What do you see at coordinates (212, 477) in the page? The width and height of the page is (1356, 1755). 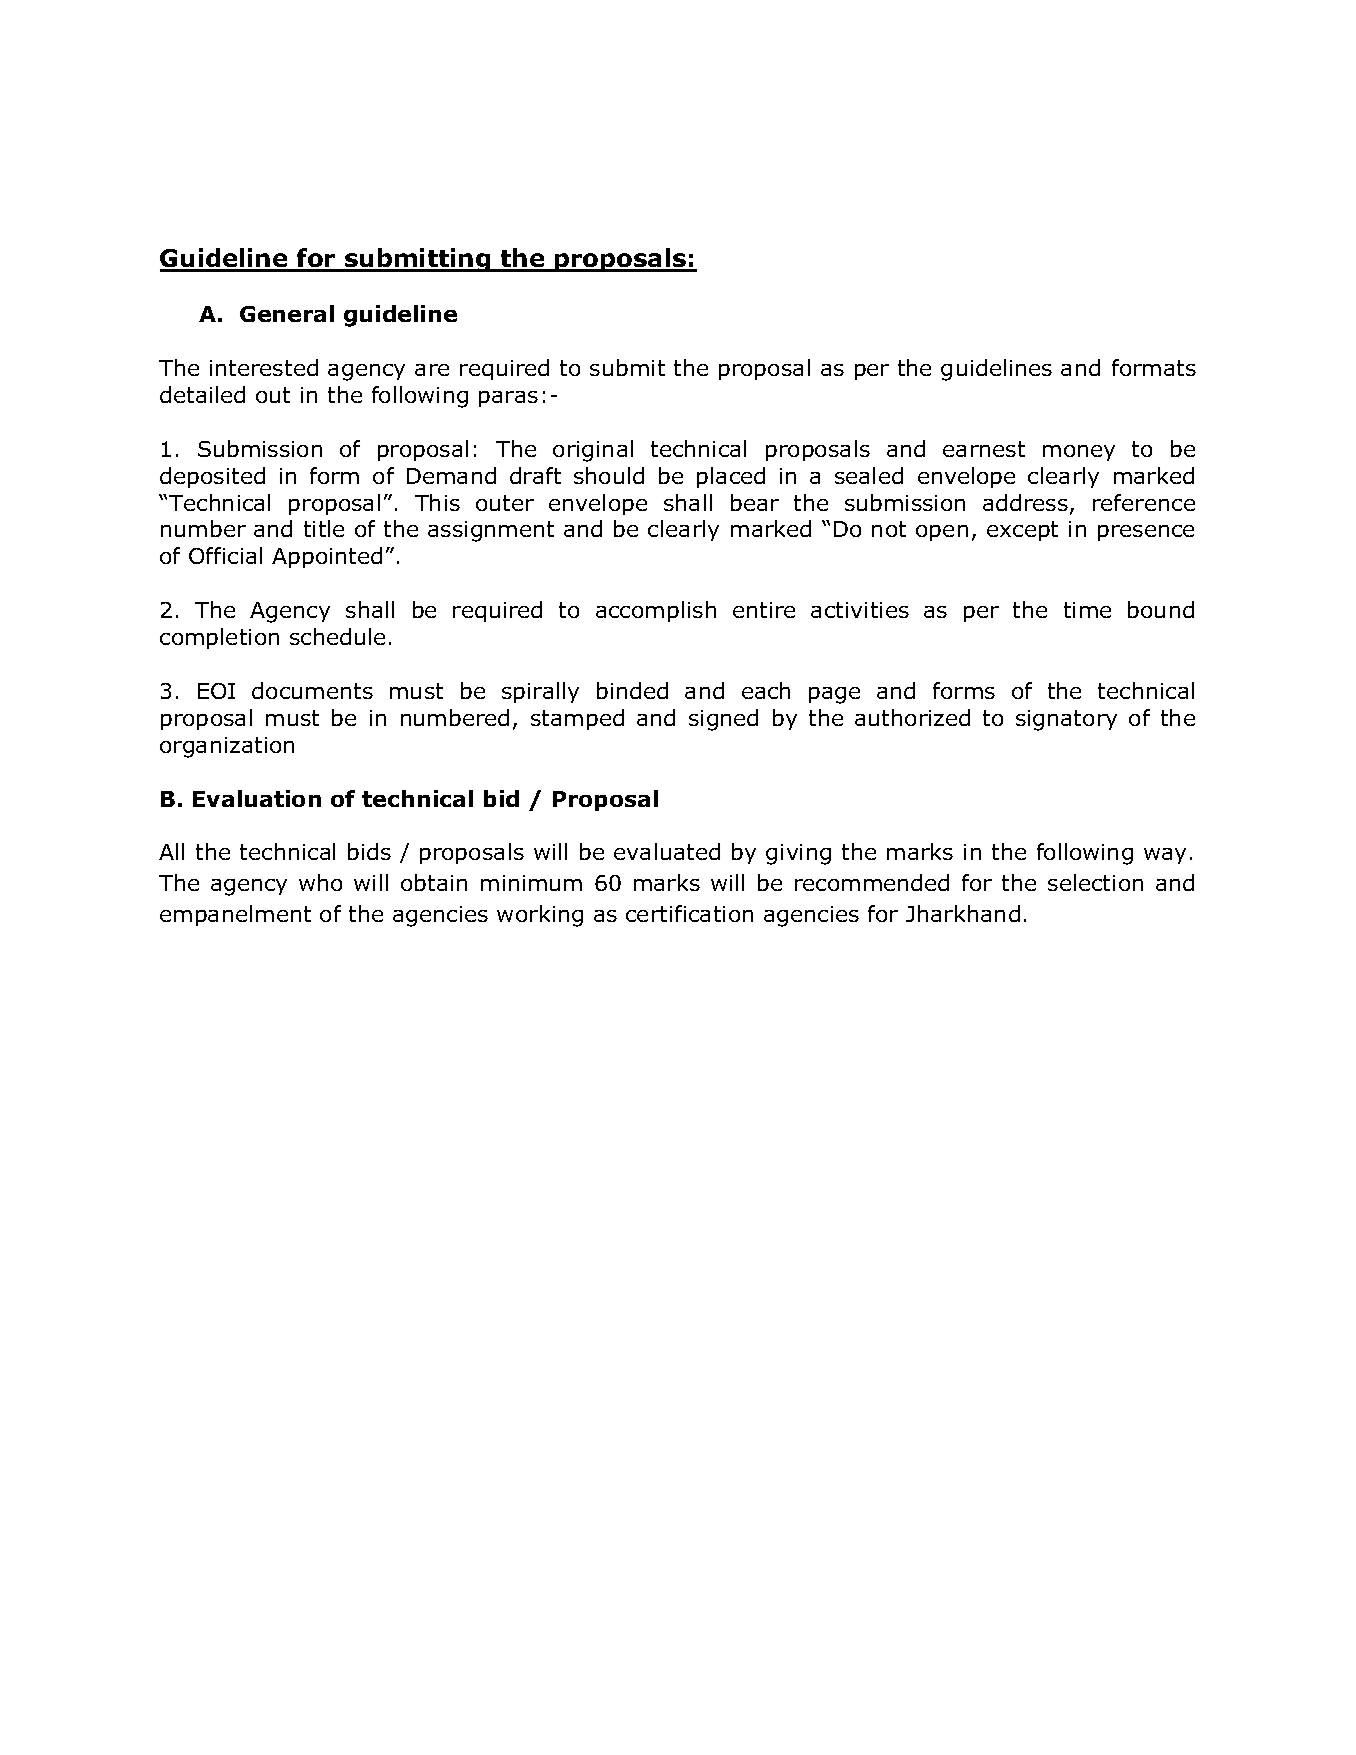 I see `deposited` at bounding box center [212, 477].
